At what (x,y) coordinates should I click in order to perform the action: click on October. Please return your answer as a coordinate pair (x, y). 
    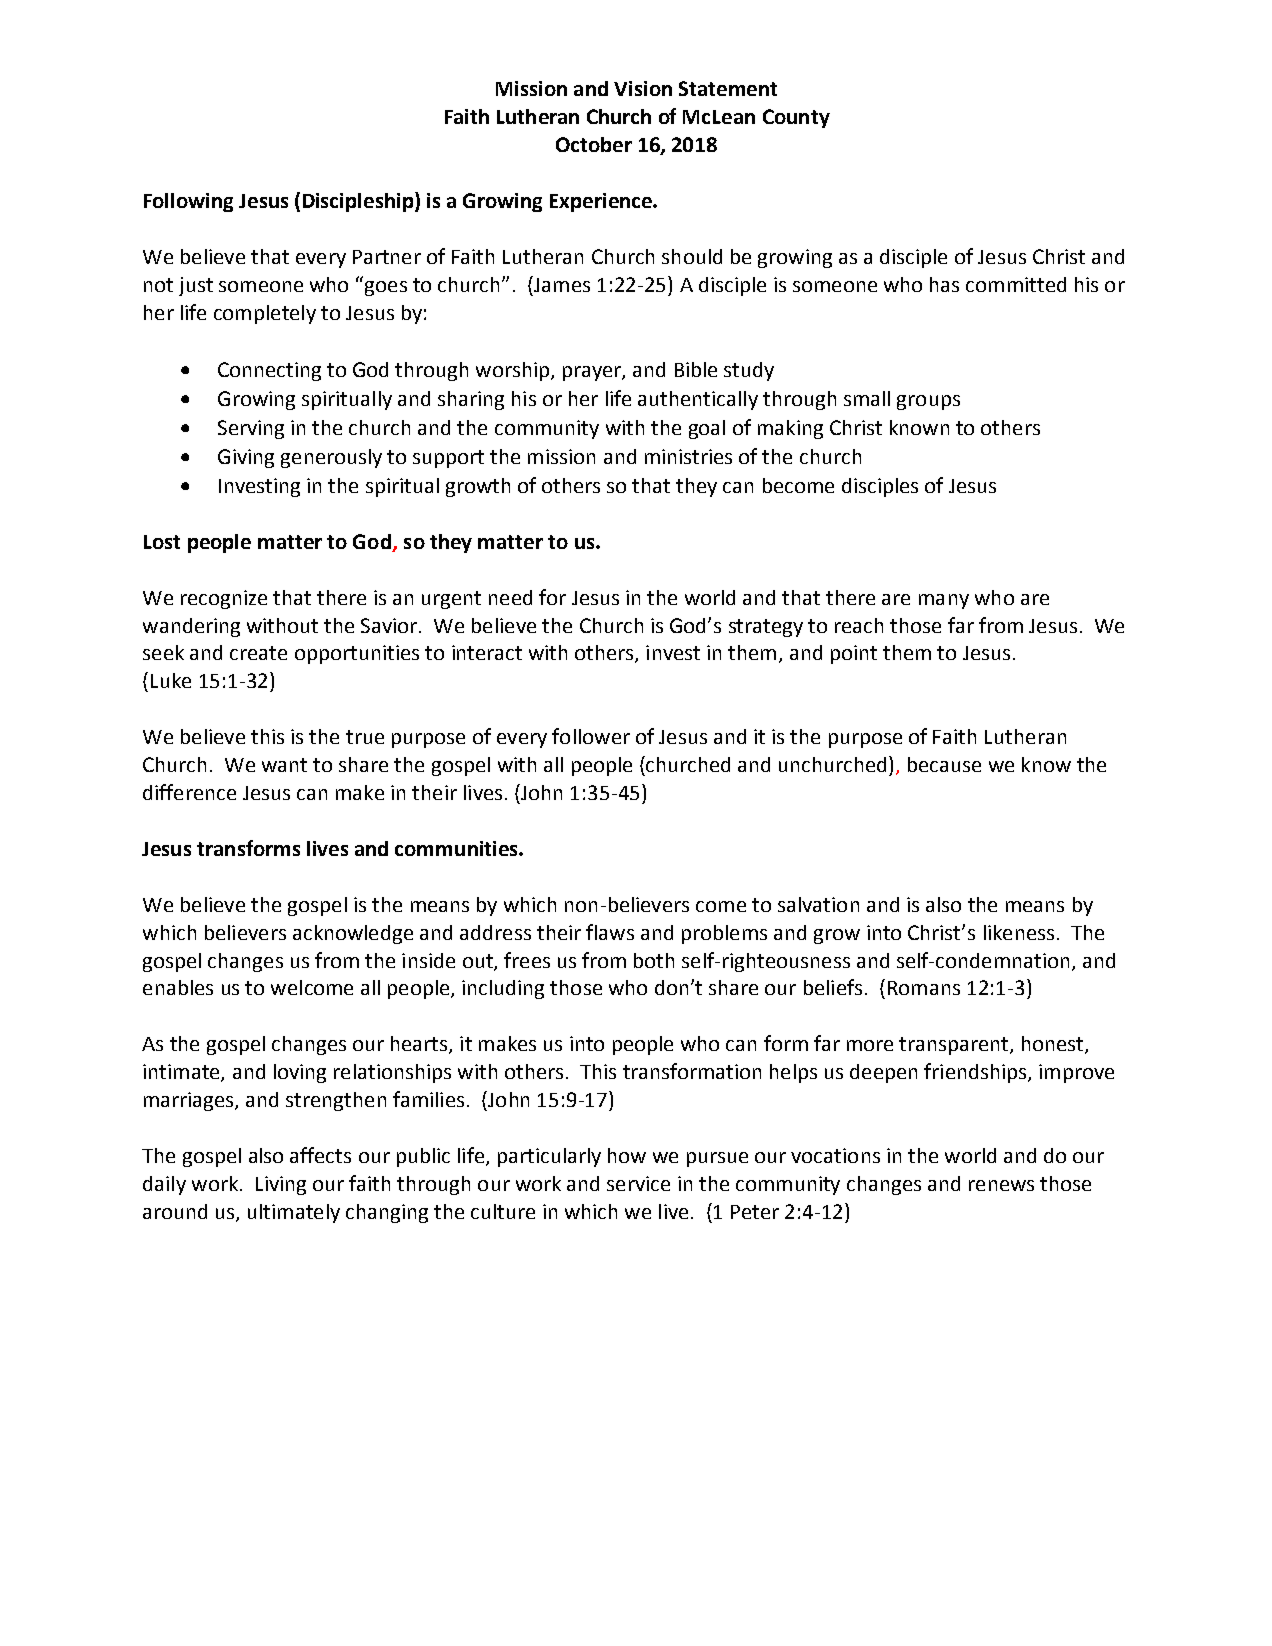
    Looking at the image, I should click on (594, 144).
